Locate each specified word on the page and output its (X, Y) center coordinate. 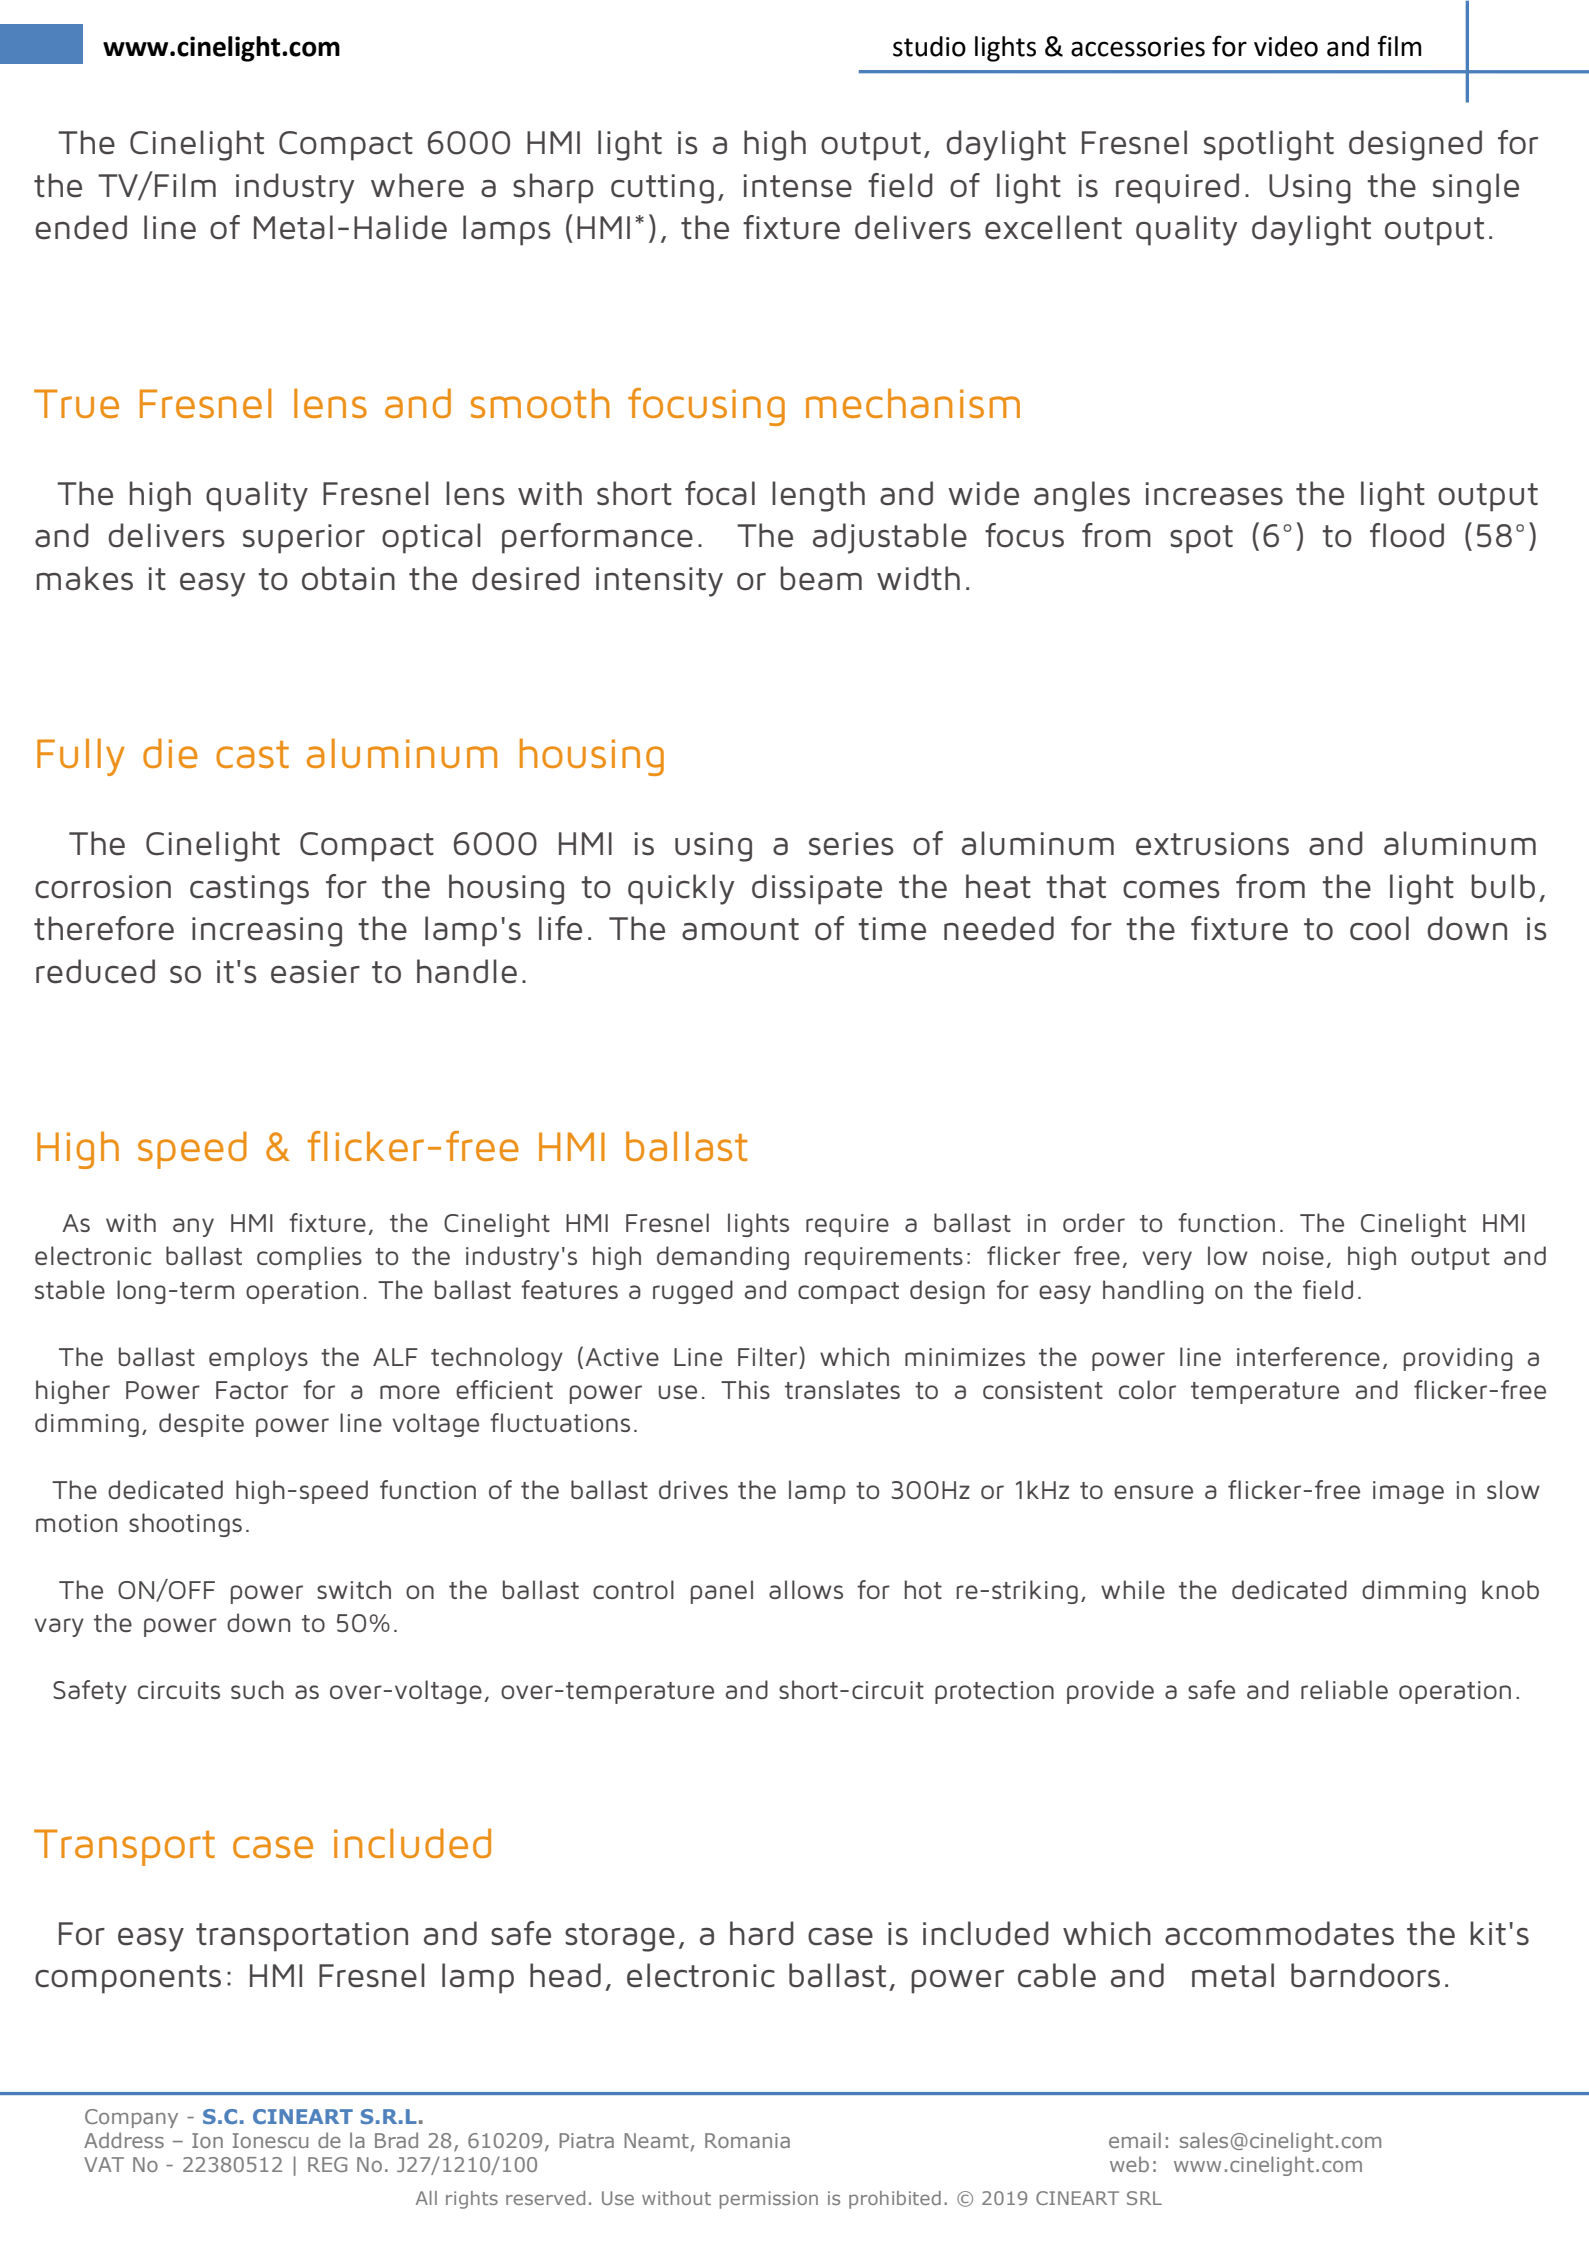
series (851, 844)
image (1408, 1492)
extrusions (1212, 844)
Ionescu (270, 2140)
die (170, 753)
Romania (747, 2140)
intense (798, 186)
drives (693, 1489)
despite (201, 1425)
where (417, 185)
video (1286, 46)
